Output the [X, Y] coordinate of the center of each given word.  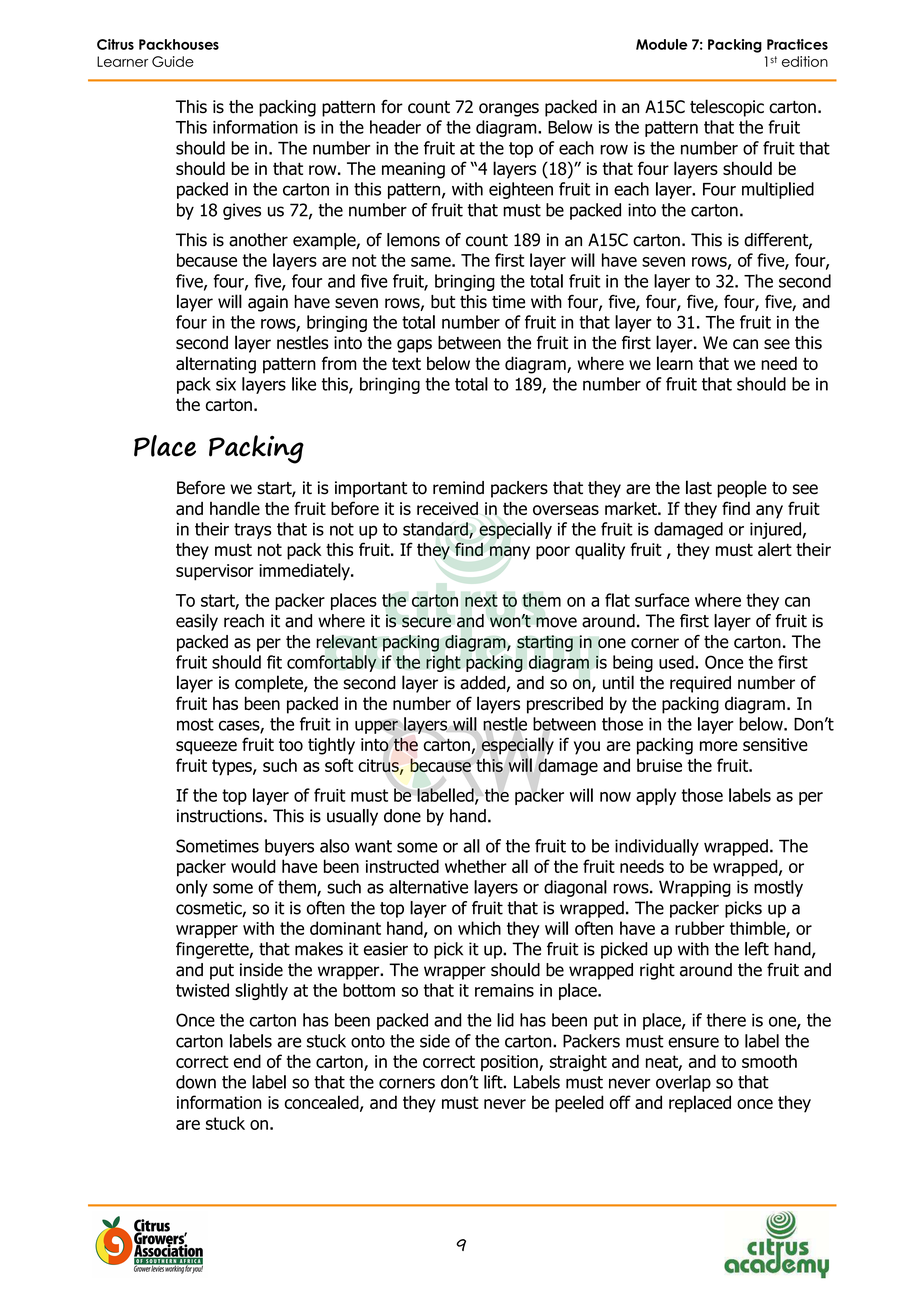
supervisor [215, 572]
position [510, 1063]
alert [775, 549]
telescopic [727, 108]
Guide [173, 61]
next [481, 600]
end [247, 1061]
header [395, 127]
